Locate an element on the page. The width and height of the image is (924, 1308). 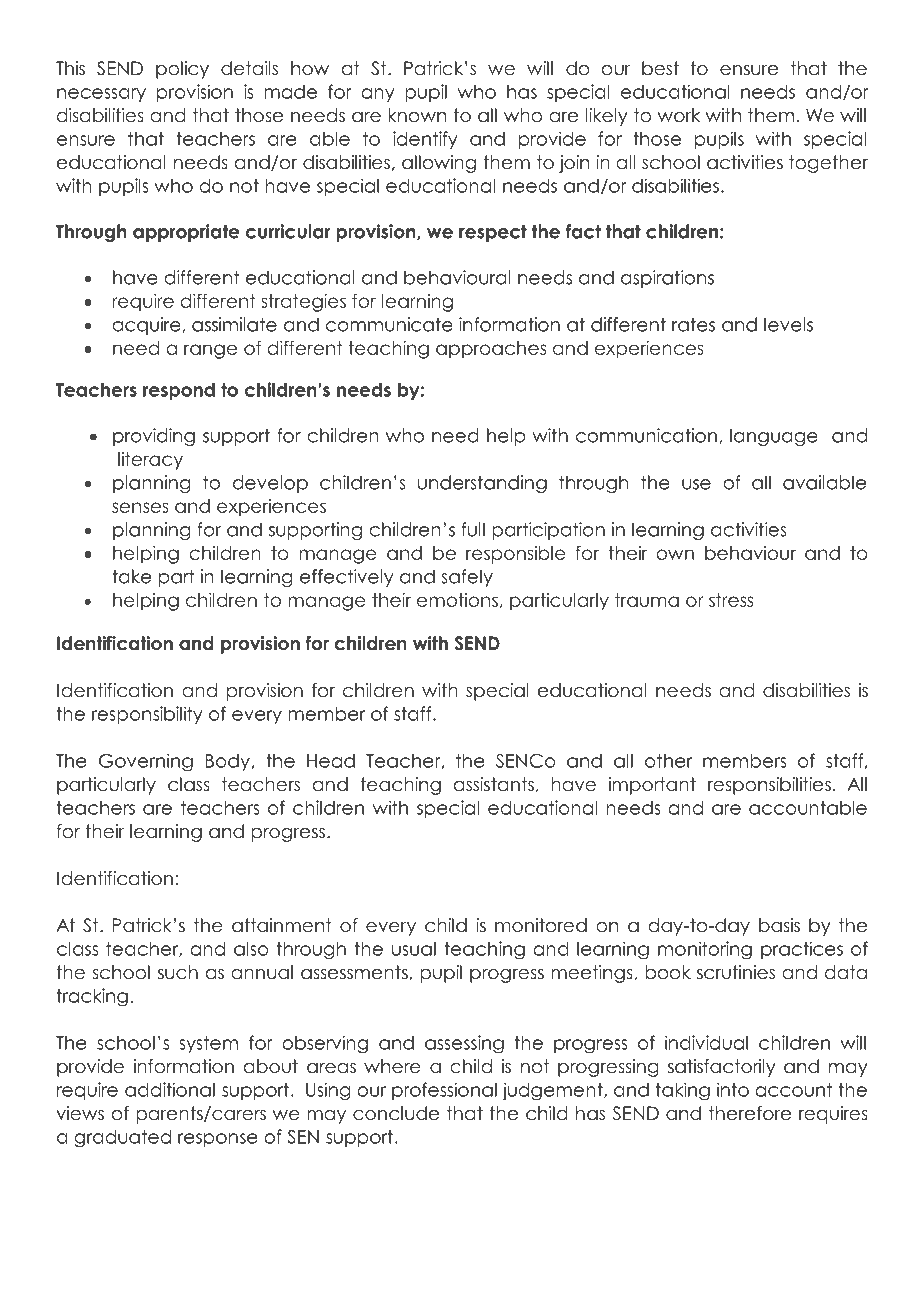
take is located at coordinates (131, 576).
